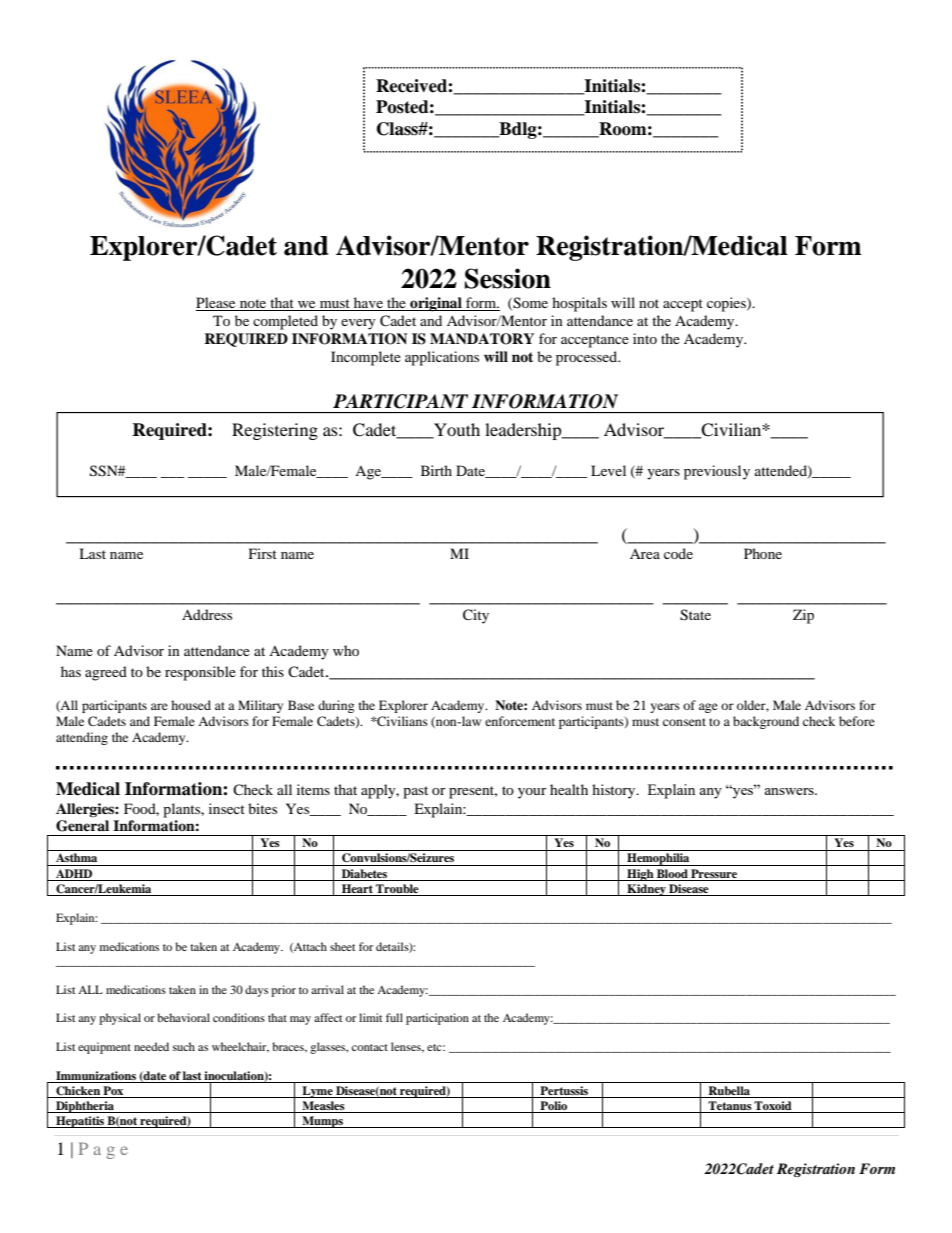 The width and height of the document is (952, 1233). What do you see at coordinates (207, 614) in the document?
I see `Address` at bounding box center [207, 614].
